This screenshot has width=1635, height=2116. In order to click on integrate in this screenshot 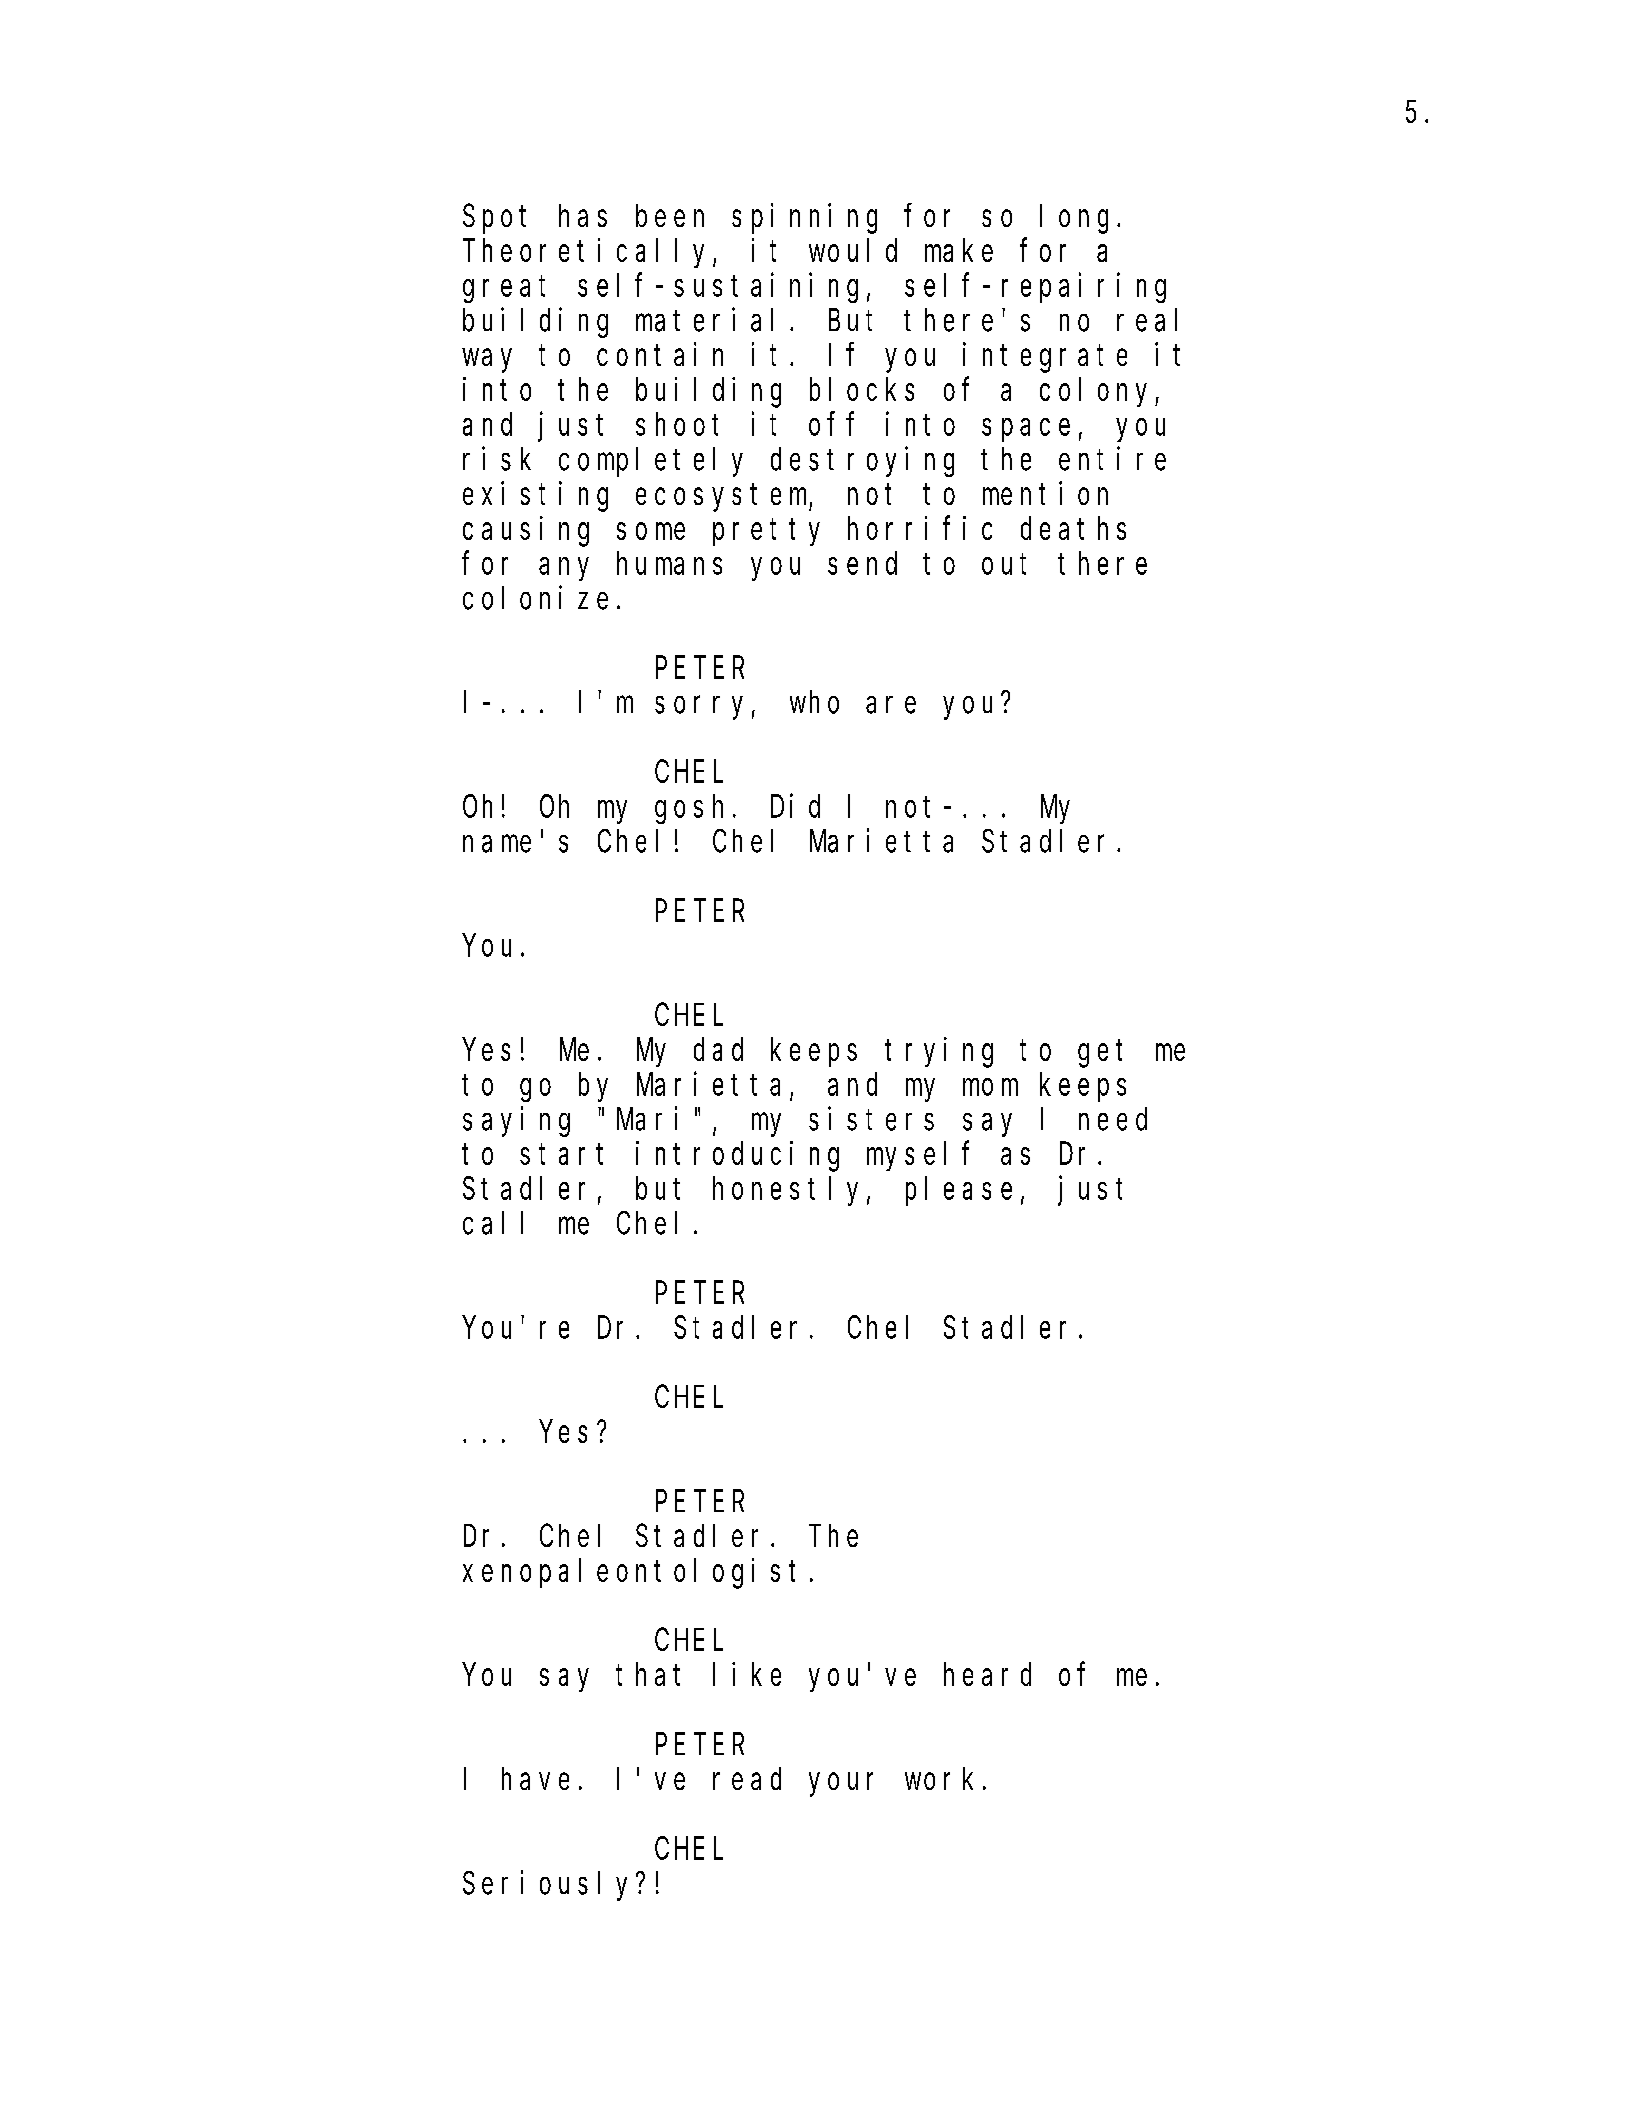, I will do `click(1045, 357)`.
